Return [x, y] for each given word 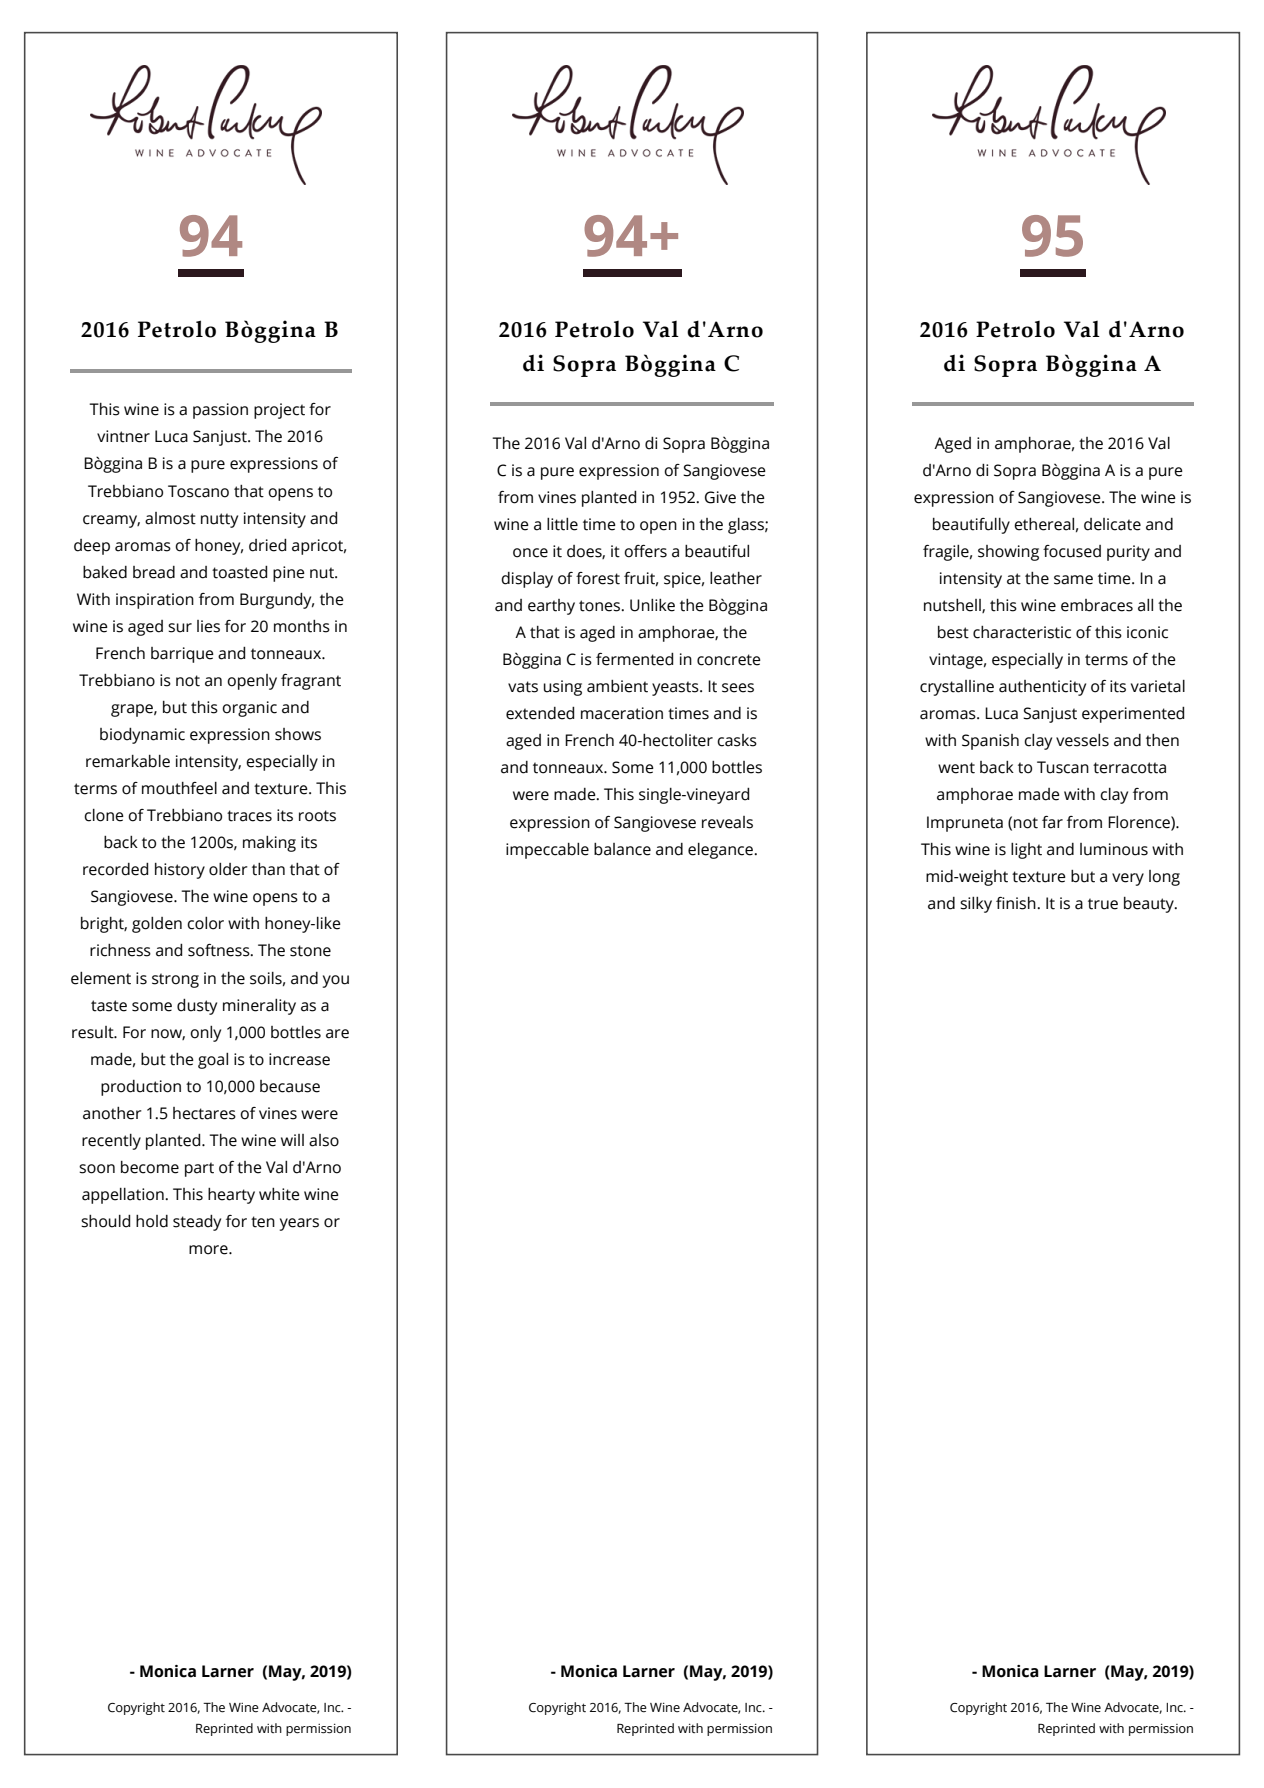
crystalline [957, 688]
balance [622, 849]
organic [249, 709]
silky [976, 905]
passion [220, 411]
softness [220, 950]
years [299, 1224]
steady [197, 1223]
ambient [617, 686]
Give [720, 497]
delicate [1112, 524]
